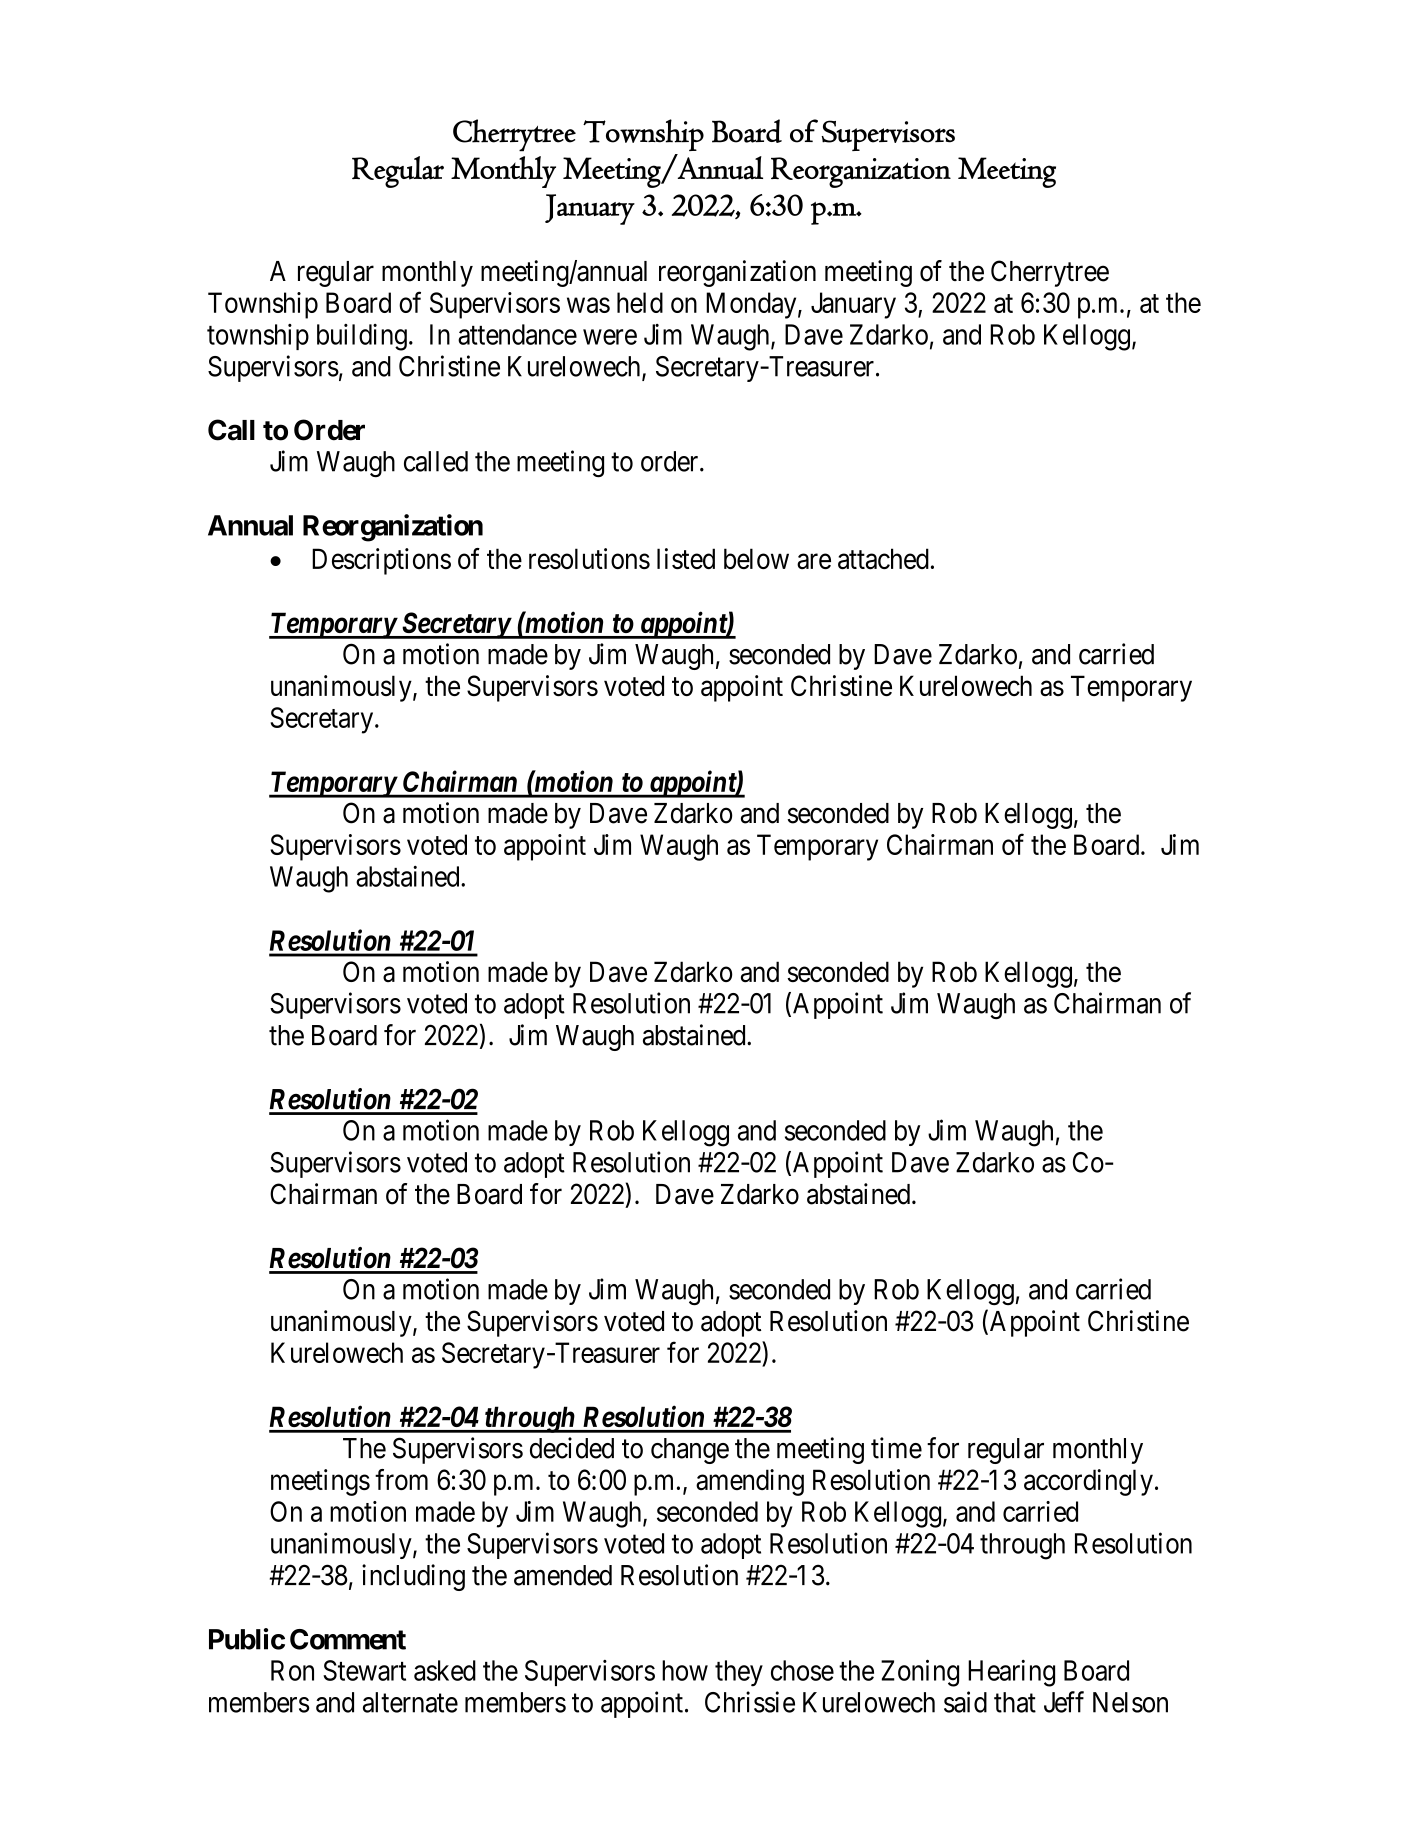 This screenshot has height=1823, width=1408. I want to click on attached, so click(883, 559).
